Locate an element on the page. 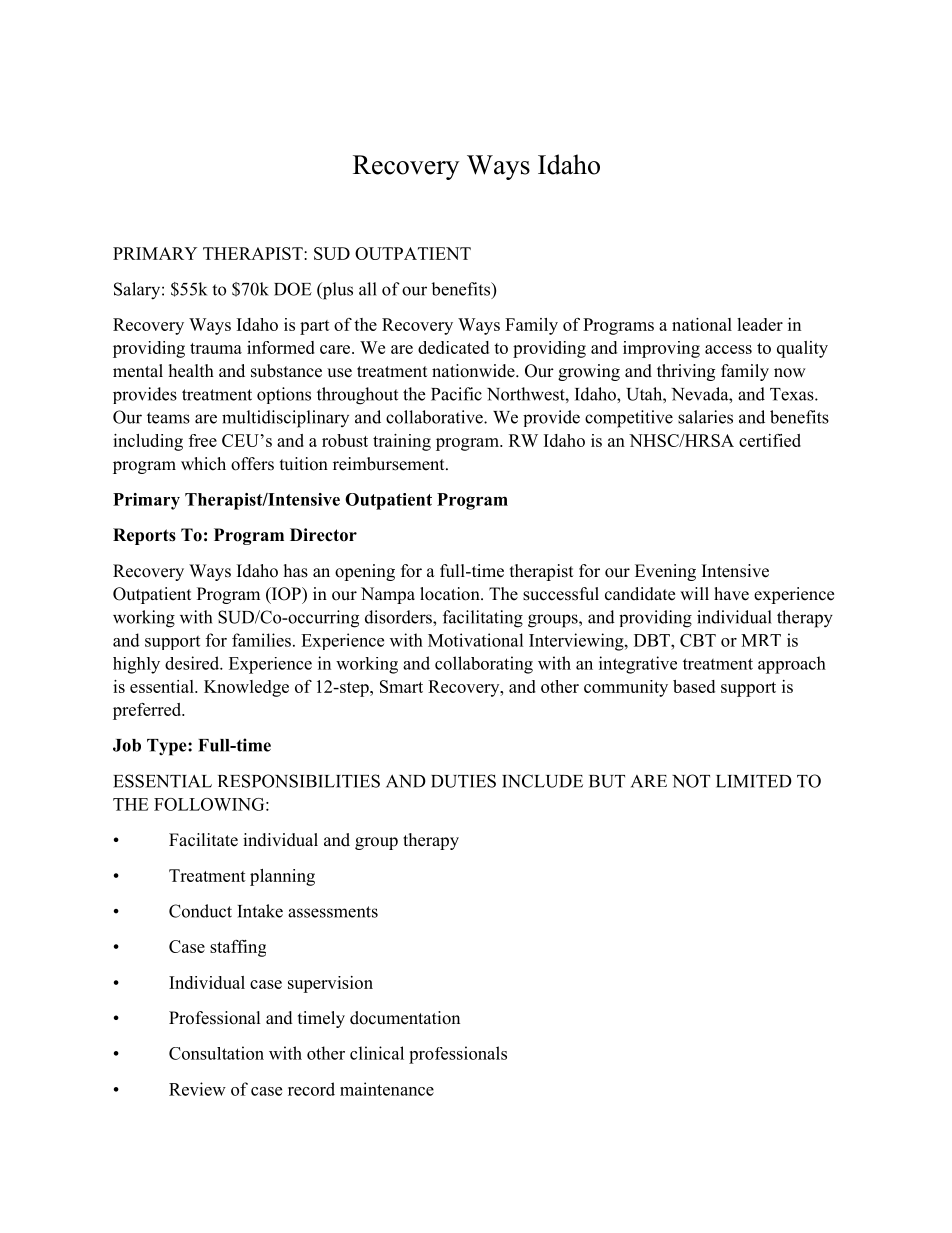  Consultation is located at coordinates (216, 1053).
